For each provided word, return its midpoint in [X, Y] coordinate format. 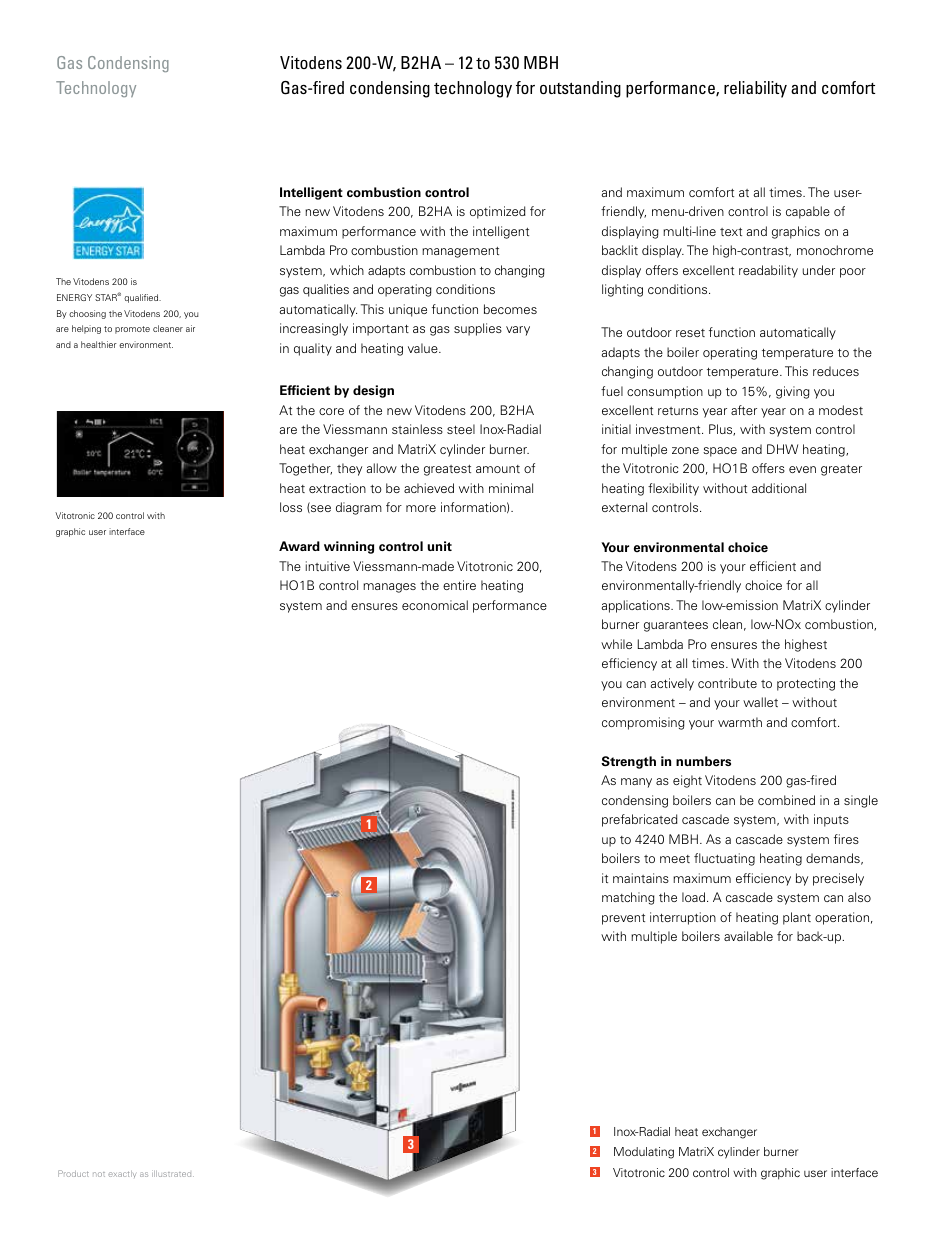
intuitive [328, 566]
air [190, 328]
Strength [628, 762]
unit [439, 546]
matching [628, 898]
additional [779, 488]
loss [291, 507]
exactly [122, 1174]
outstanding [580, 89]
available [748, 936]
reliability [755, 89]
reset [690, 333]
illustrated [173, 1174]
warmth [740, 722]
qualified [142, 298]
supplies [478, 329]
